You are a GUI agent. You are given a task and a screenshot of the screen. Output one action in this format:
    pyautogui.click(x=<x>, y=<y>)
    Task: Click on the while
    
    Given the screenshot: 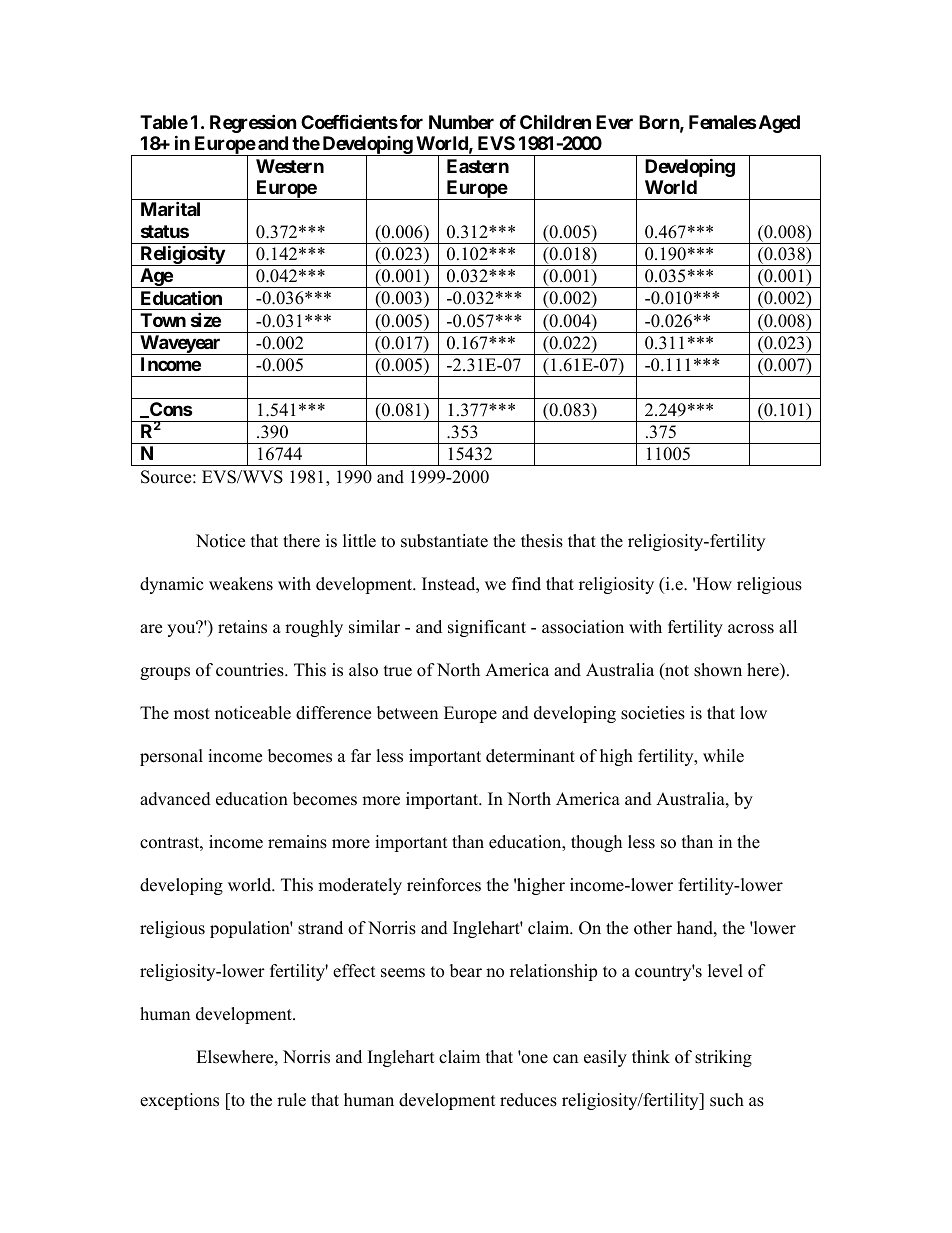 What is the action you would take?
    pyautogui.click(x=723, y=756)
